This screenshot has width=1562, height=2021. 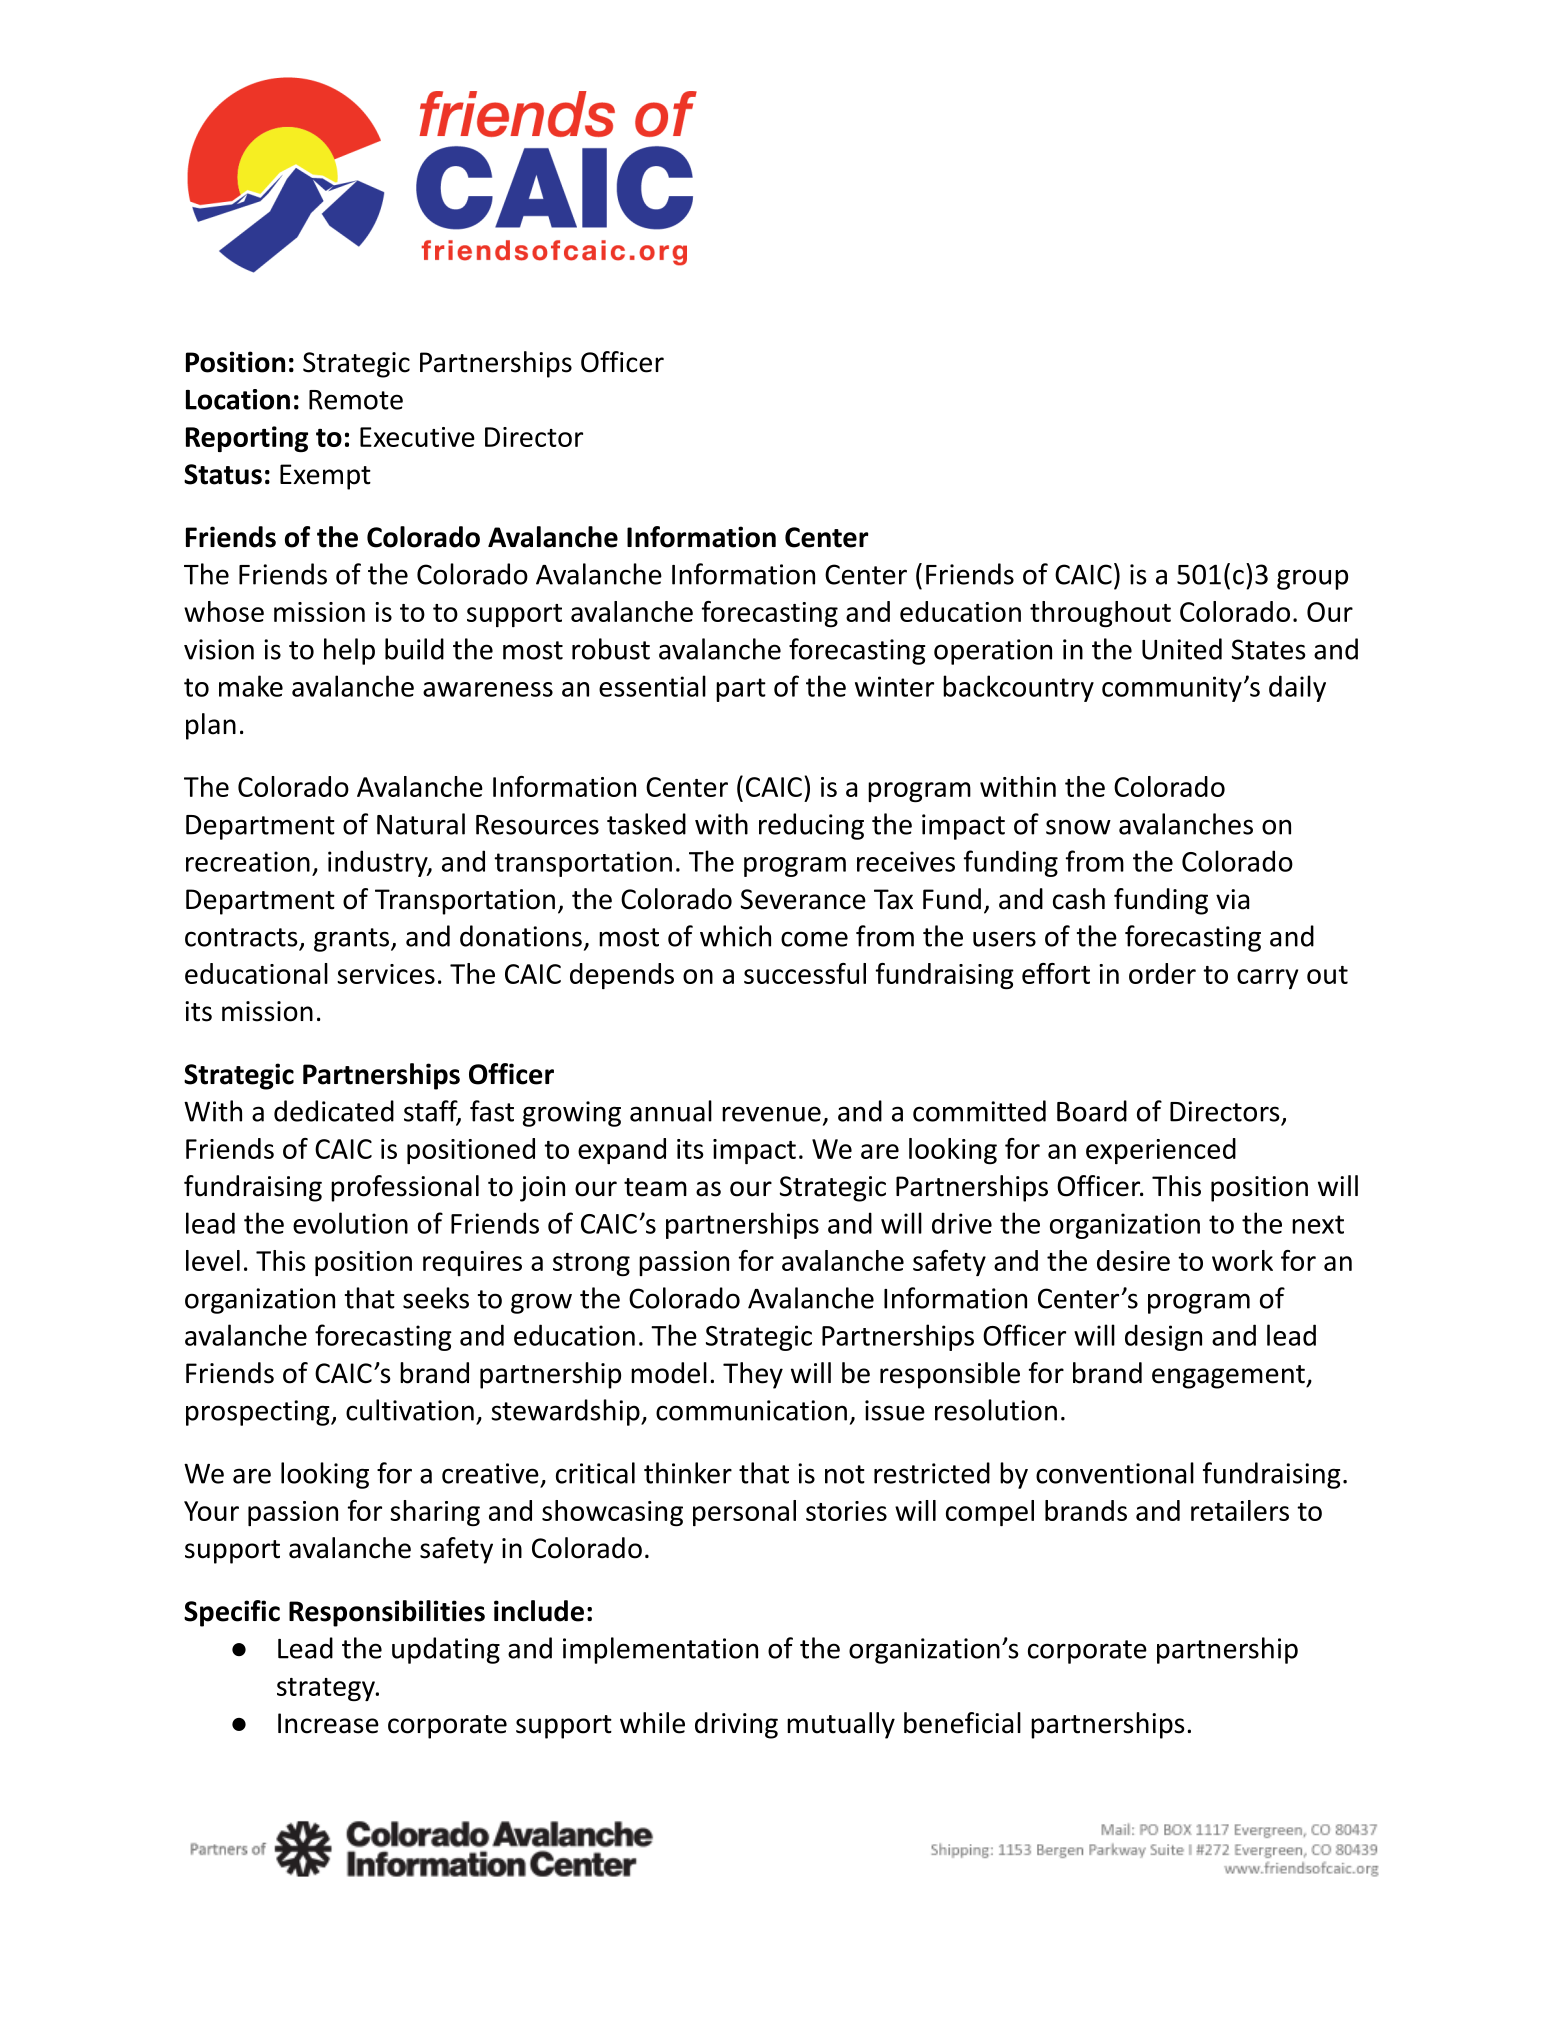 I want to click on daily, so click(x=1297, y=688).
